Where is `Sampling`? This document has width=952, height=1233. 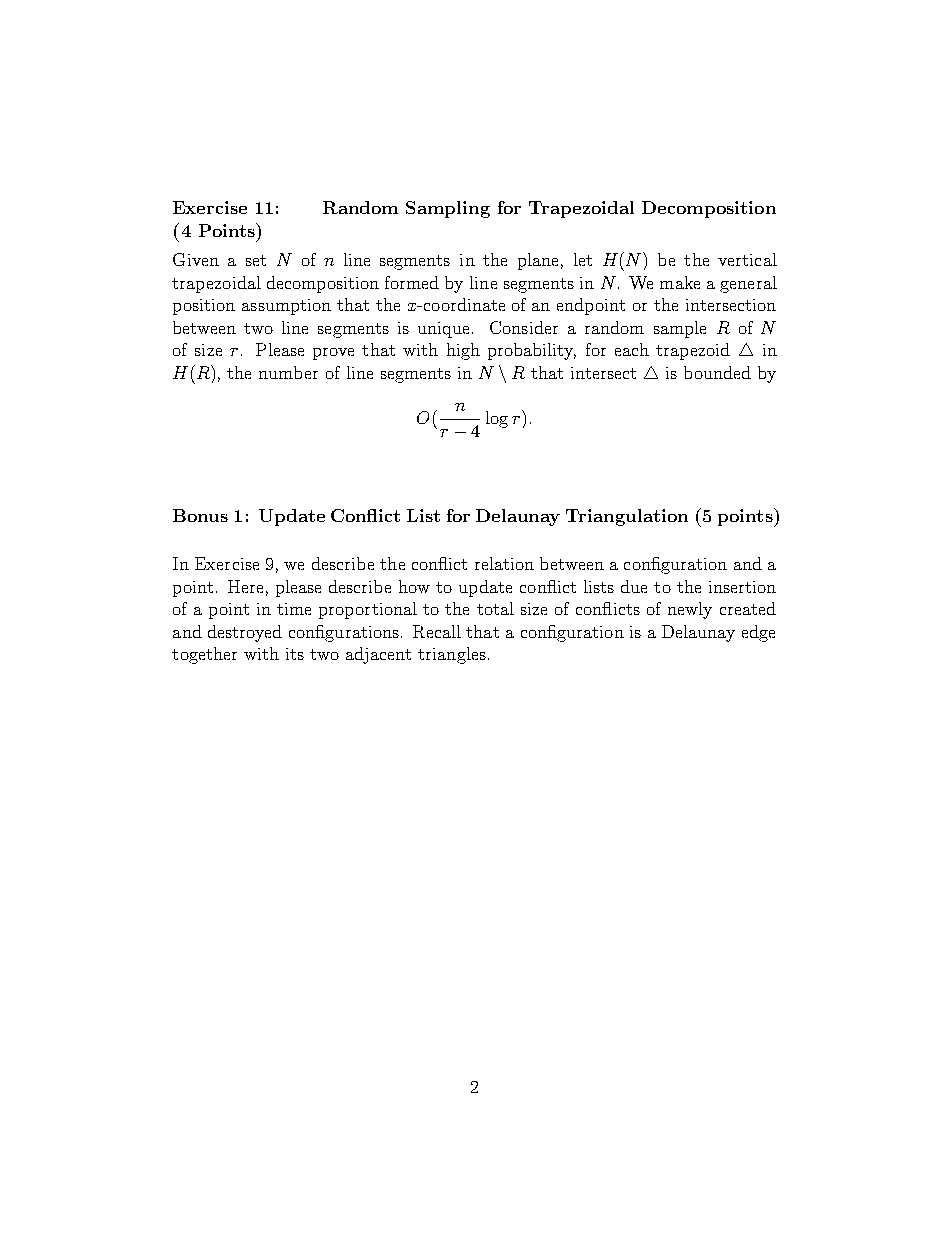
Sampling is located at coordinates (448, 209).
